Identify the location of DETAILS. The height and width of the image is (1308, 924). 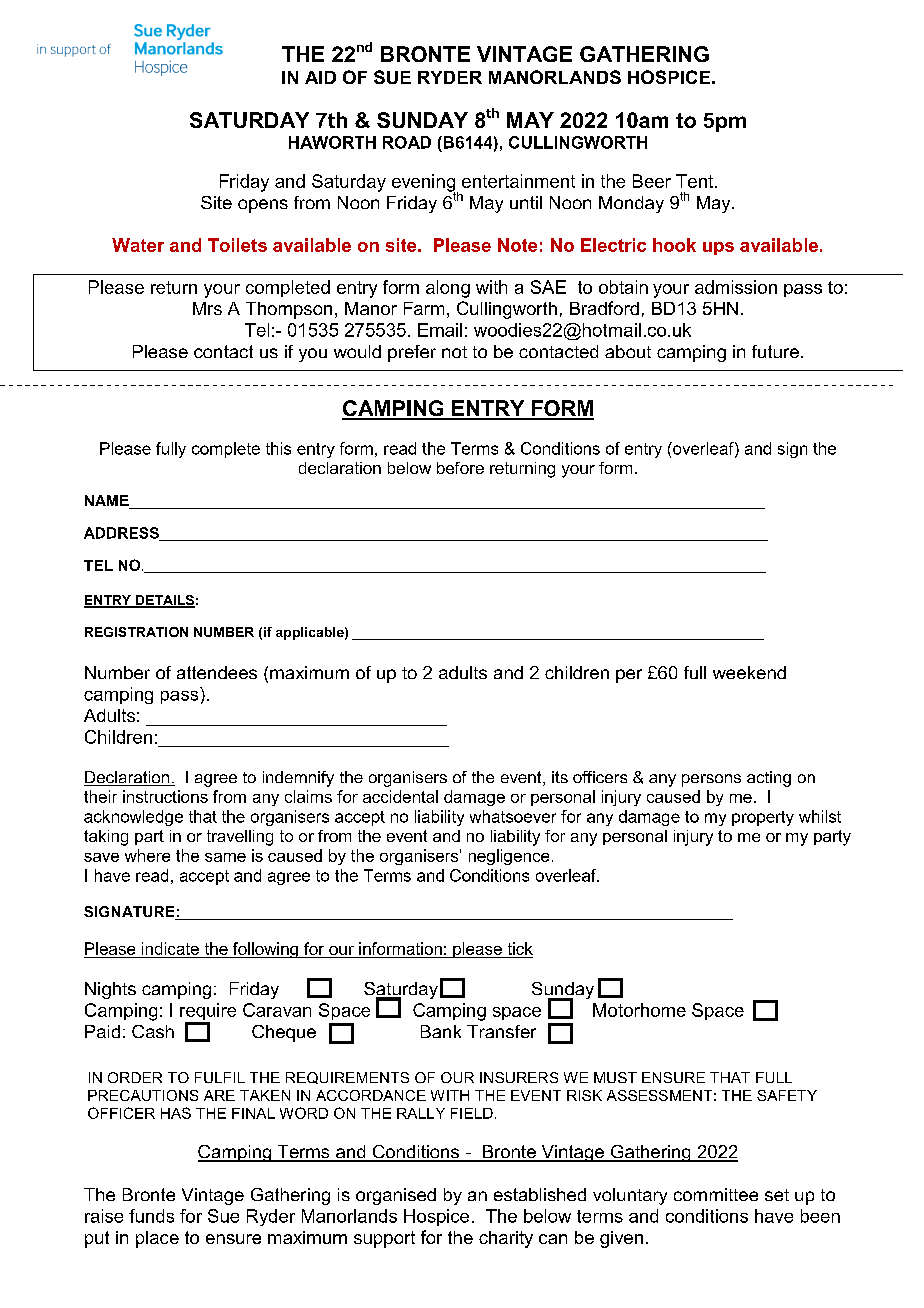
(164, 601).
